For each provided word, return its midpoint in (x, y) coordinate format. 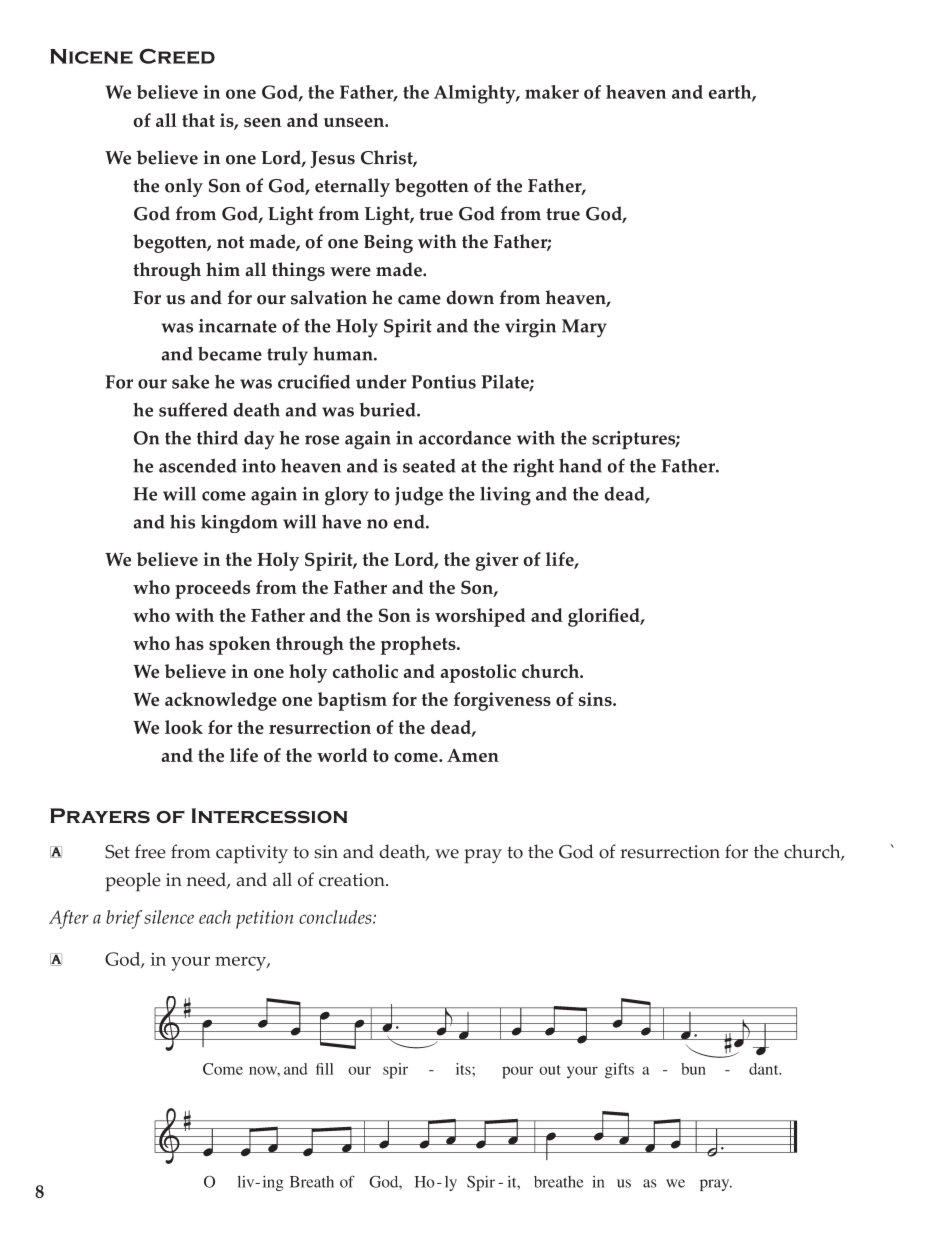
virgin (530, 328)
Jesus (332, 159)
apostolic (478, 673)
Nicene (91, 56)
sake (190, 382)
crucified (314, 381)
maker (552, 92)
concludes (336, 917)
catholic (365, 671)
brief (124, 919)
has (189, 643)
